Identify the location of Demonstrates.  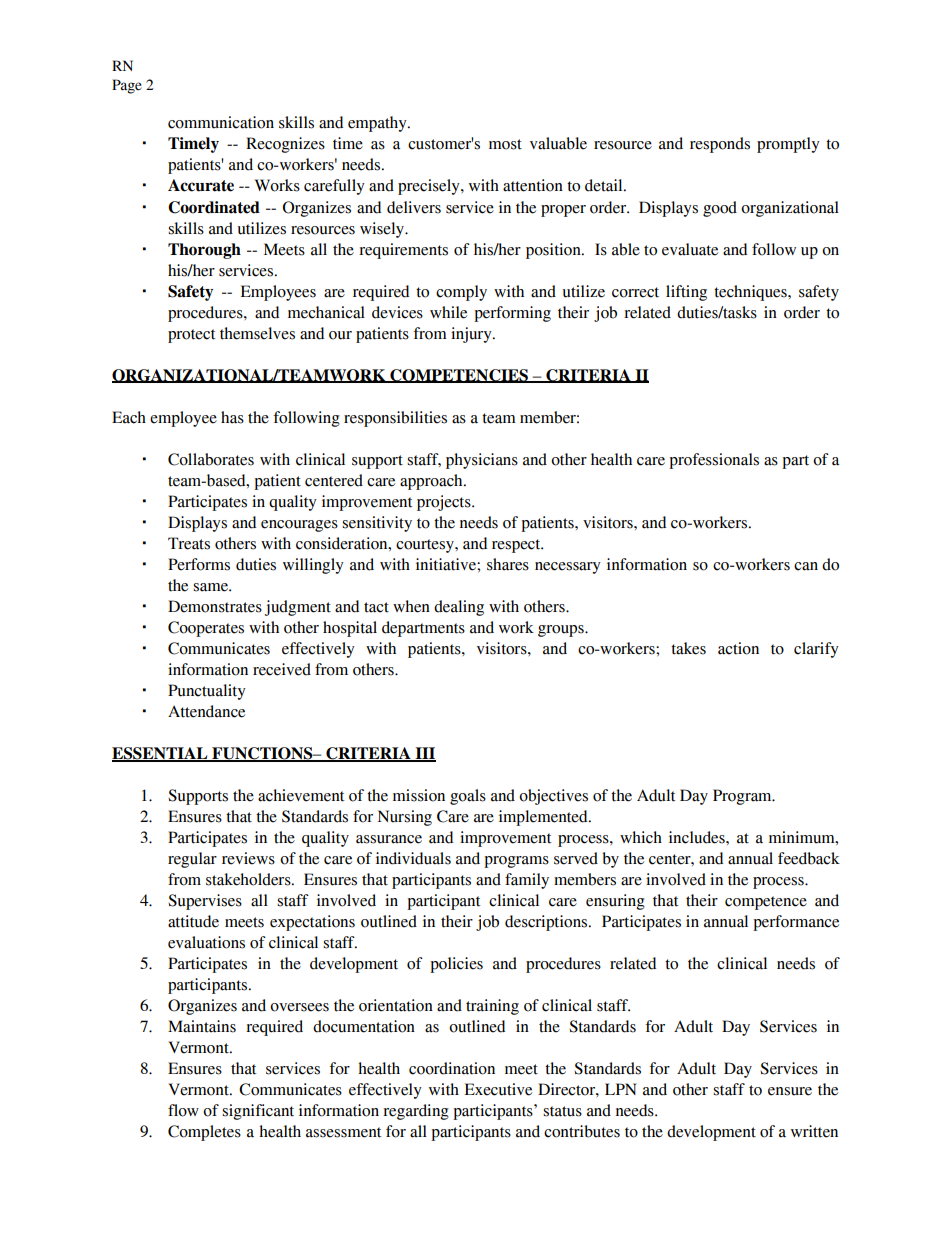
(215, 606).
